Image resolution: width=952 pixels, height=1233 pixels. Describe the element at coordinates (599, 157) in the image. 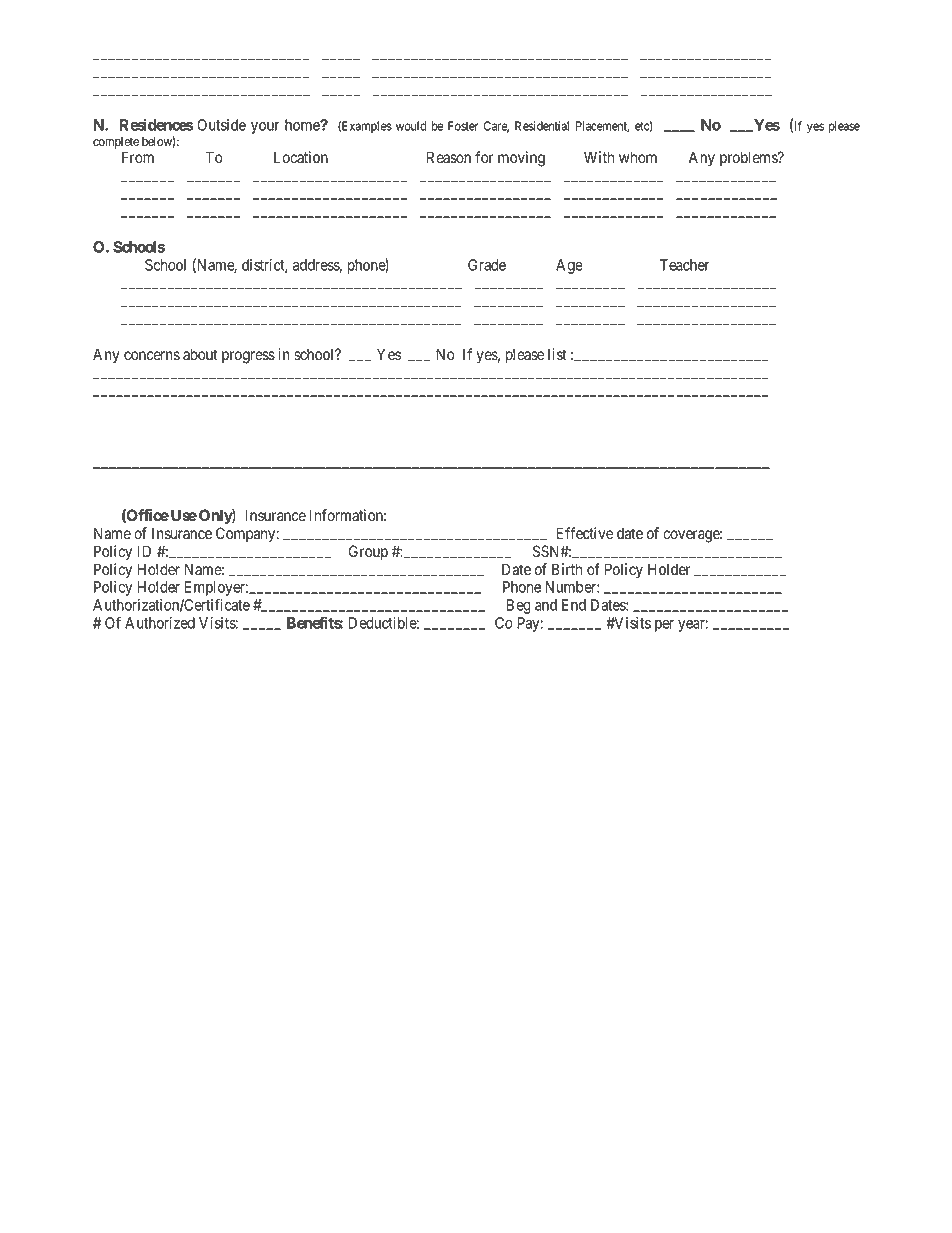

I see `With` at that location.
